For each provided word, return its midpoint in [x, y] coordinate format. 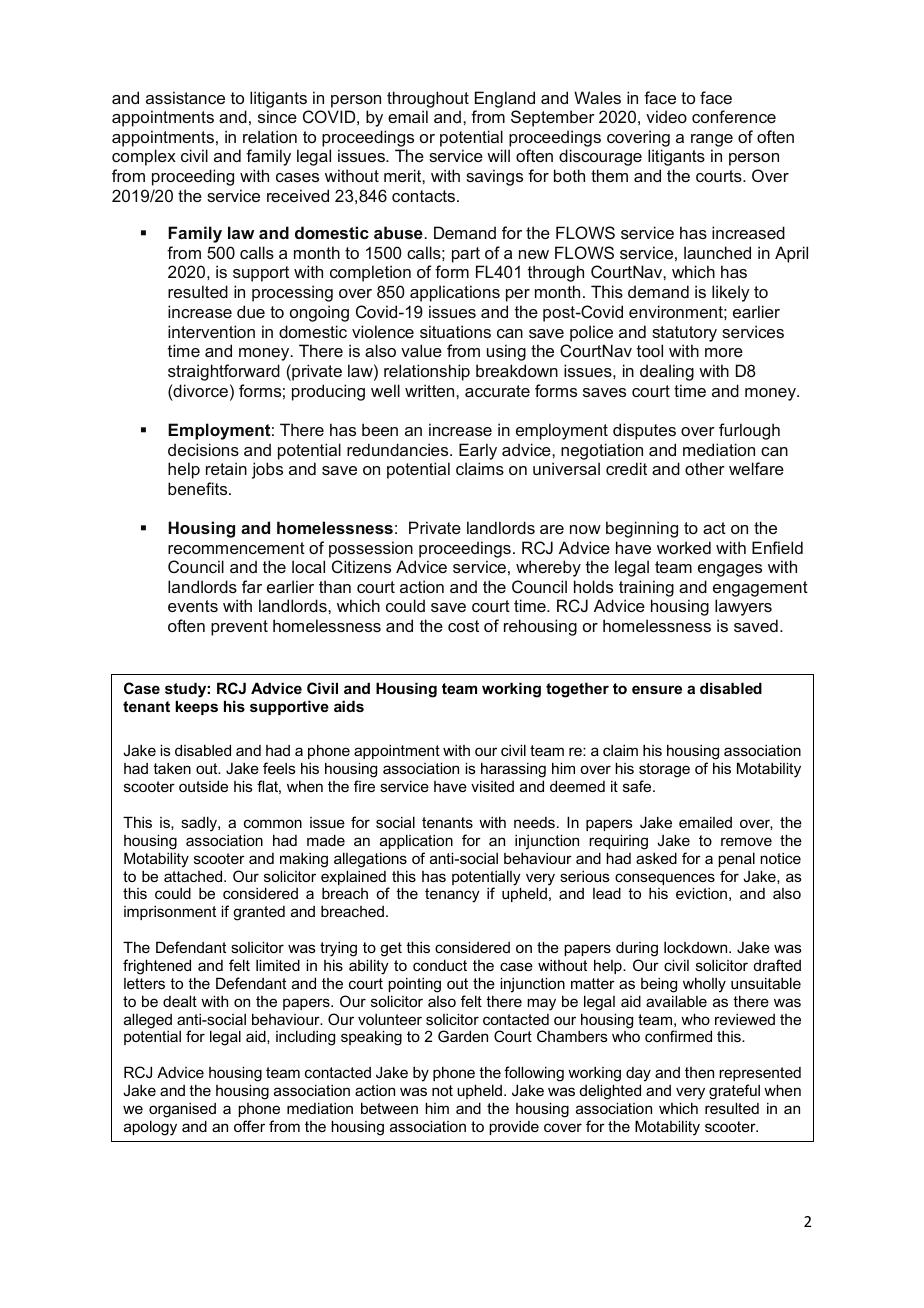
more [724, 352]
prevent [239, 628]
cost [463, 626]
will [498, 155]
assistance [185, 97]
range [712, 140]
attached [194, 876]
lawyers [743, 607]
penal [736, 859]
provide [514, 1128]
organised [182, 1110]
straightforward [224, 372]
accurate [497, 391]
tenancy [452, 895]
